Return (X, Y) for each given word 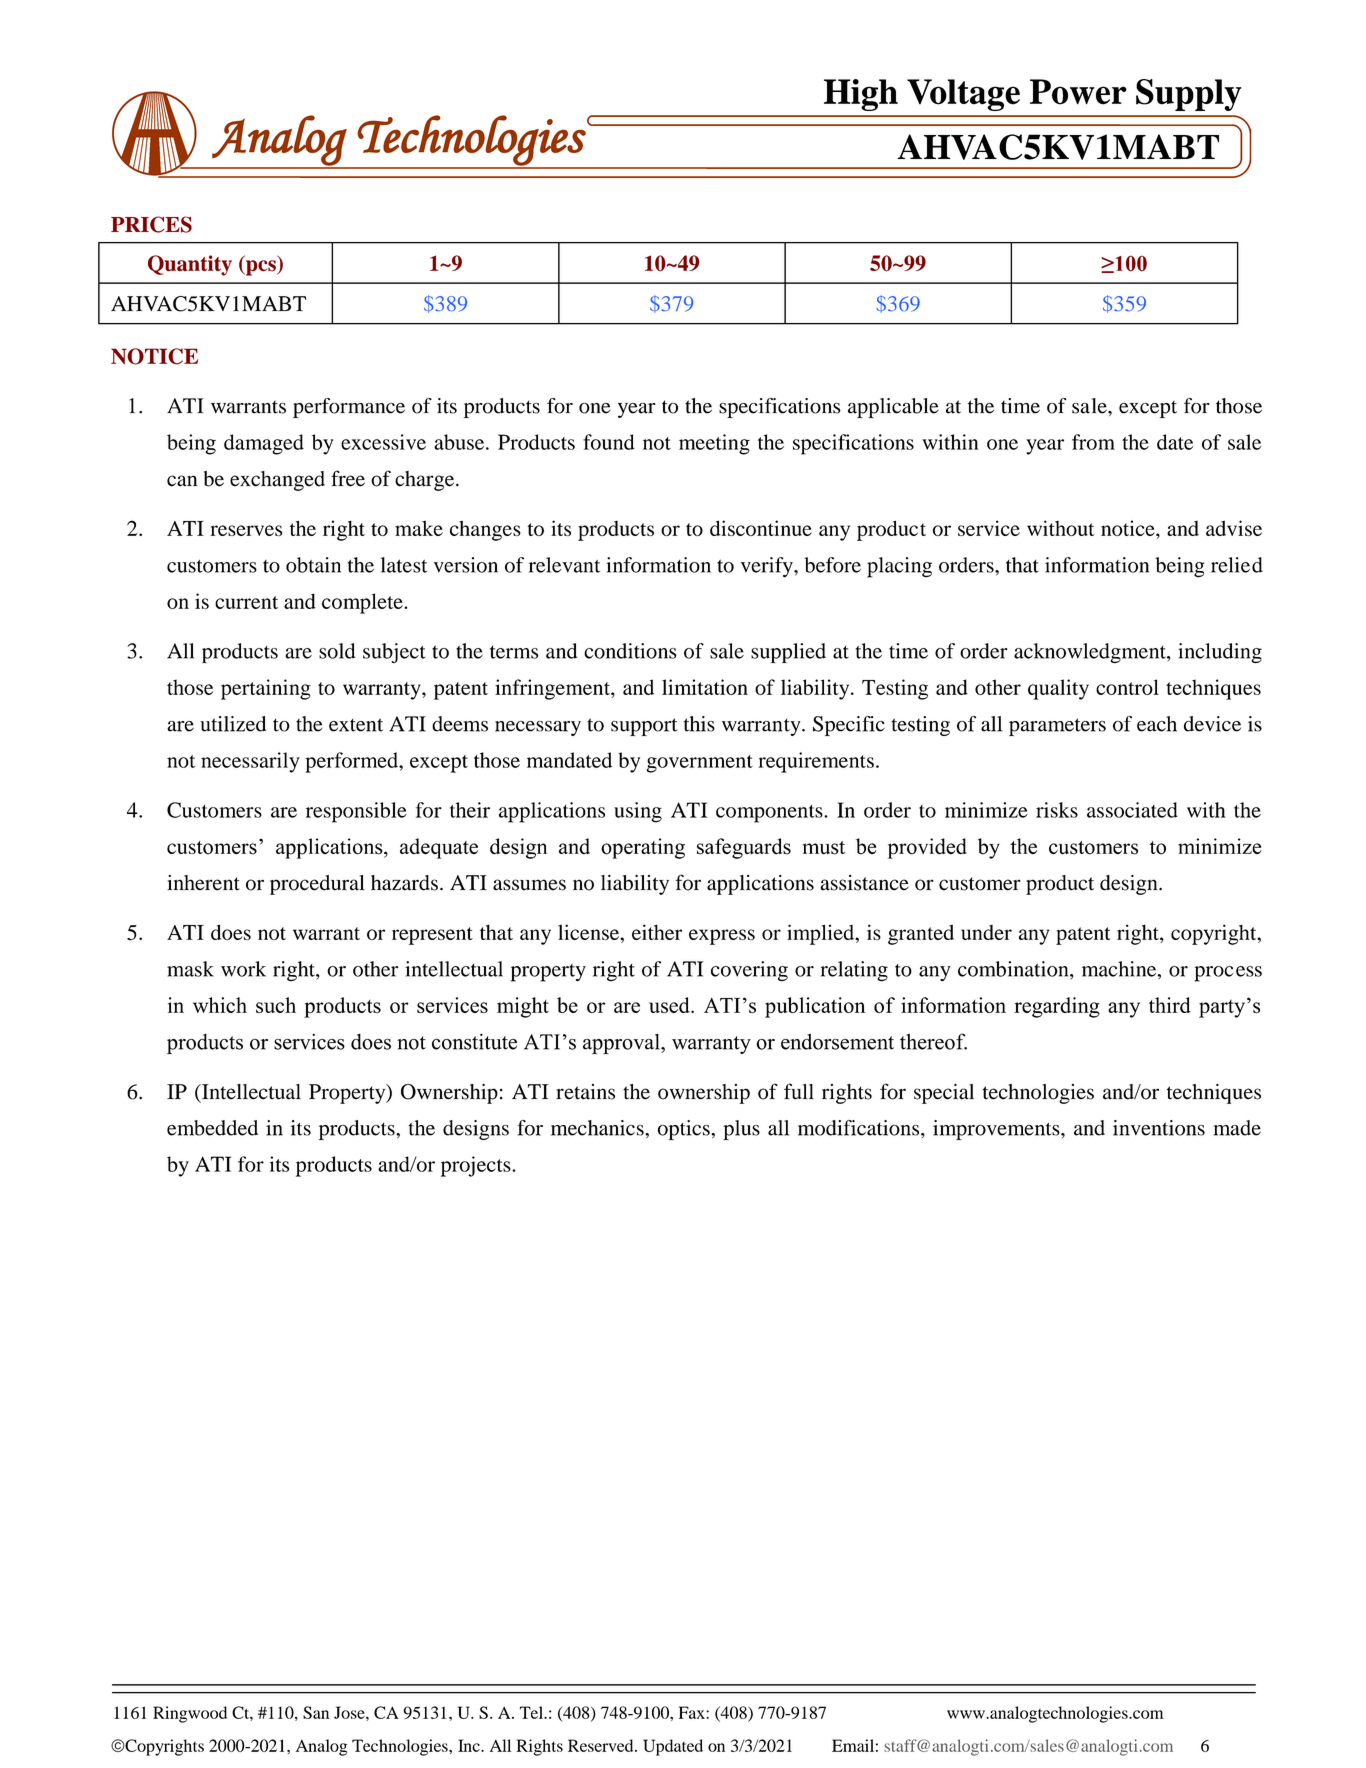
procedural (317, 885)
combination (1014, 969)
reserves (246, 530)
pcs (261, 268)
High (861, 95)
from (1093, 442)
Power (1078, 92)
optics (685, 1130)
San (316, 1712)
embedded (212, 1128)
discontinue (761, 528)
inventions (1159, 1128)
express (722, 937)
